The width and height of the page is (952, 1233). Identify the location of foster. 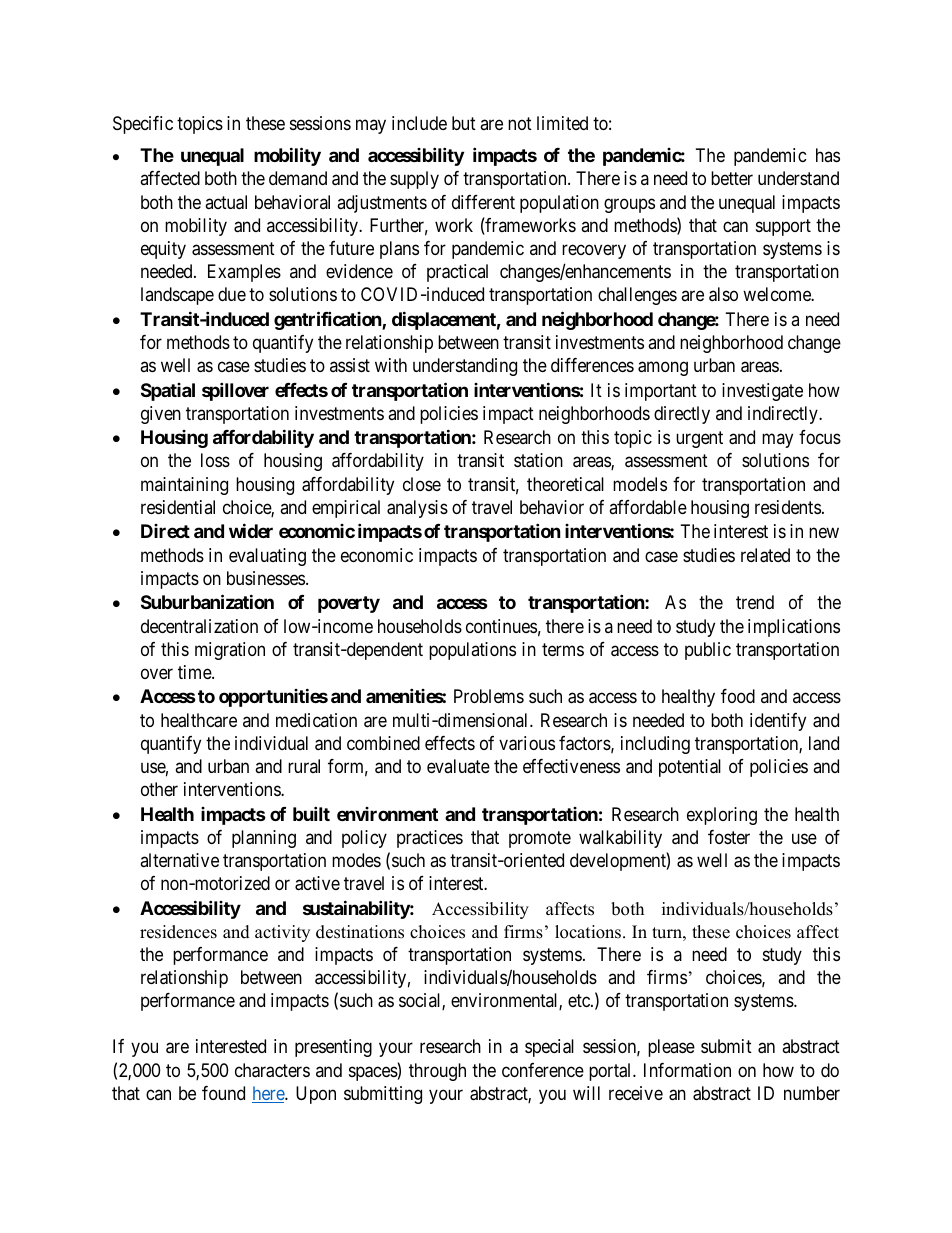
(729, 837).
